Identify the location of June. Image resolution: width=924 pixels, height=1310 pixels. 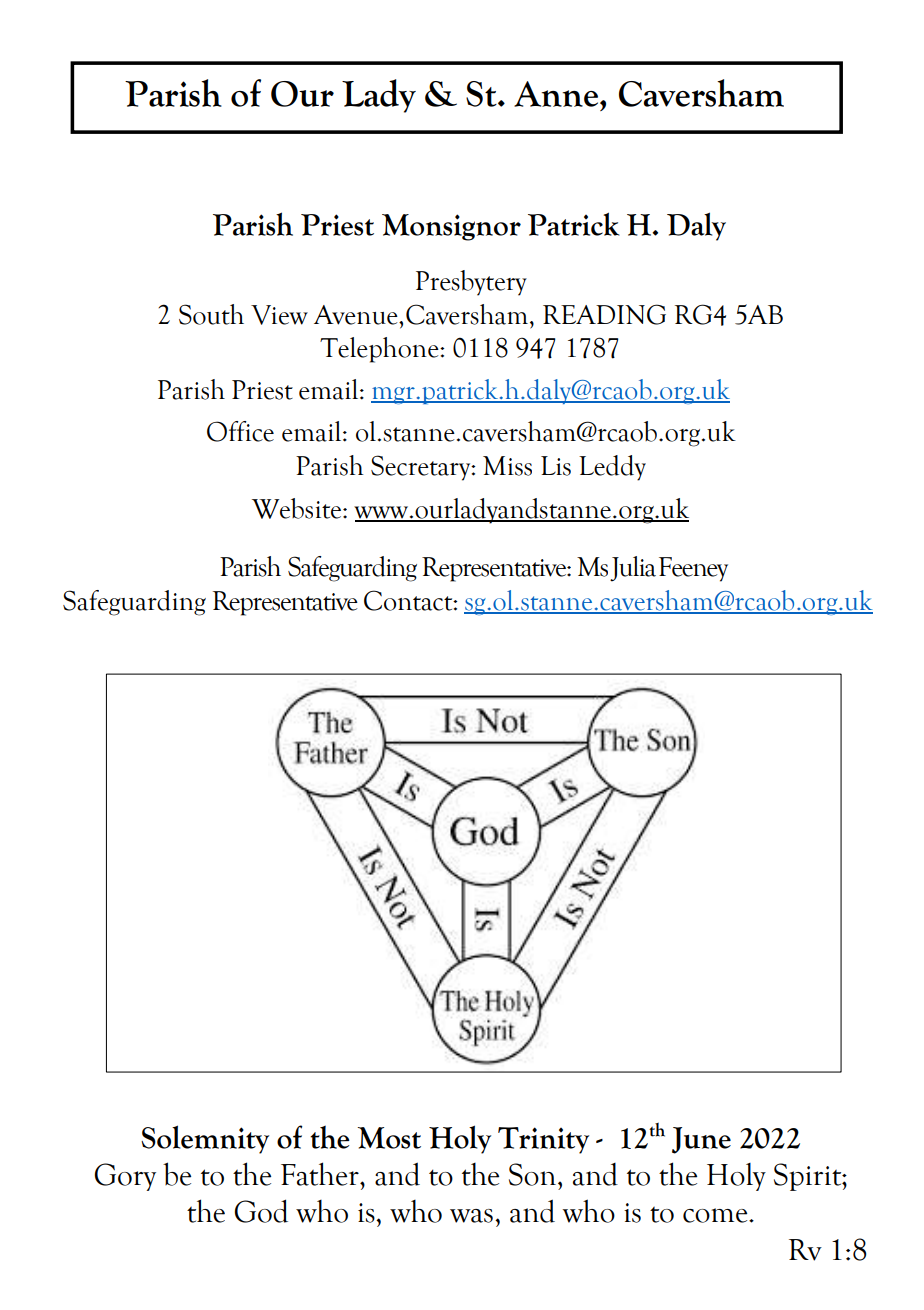
(701, 1140).
